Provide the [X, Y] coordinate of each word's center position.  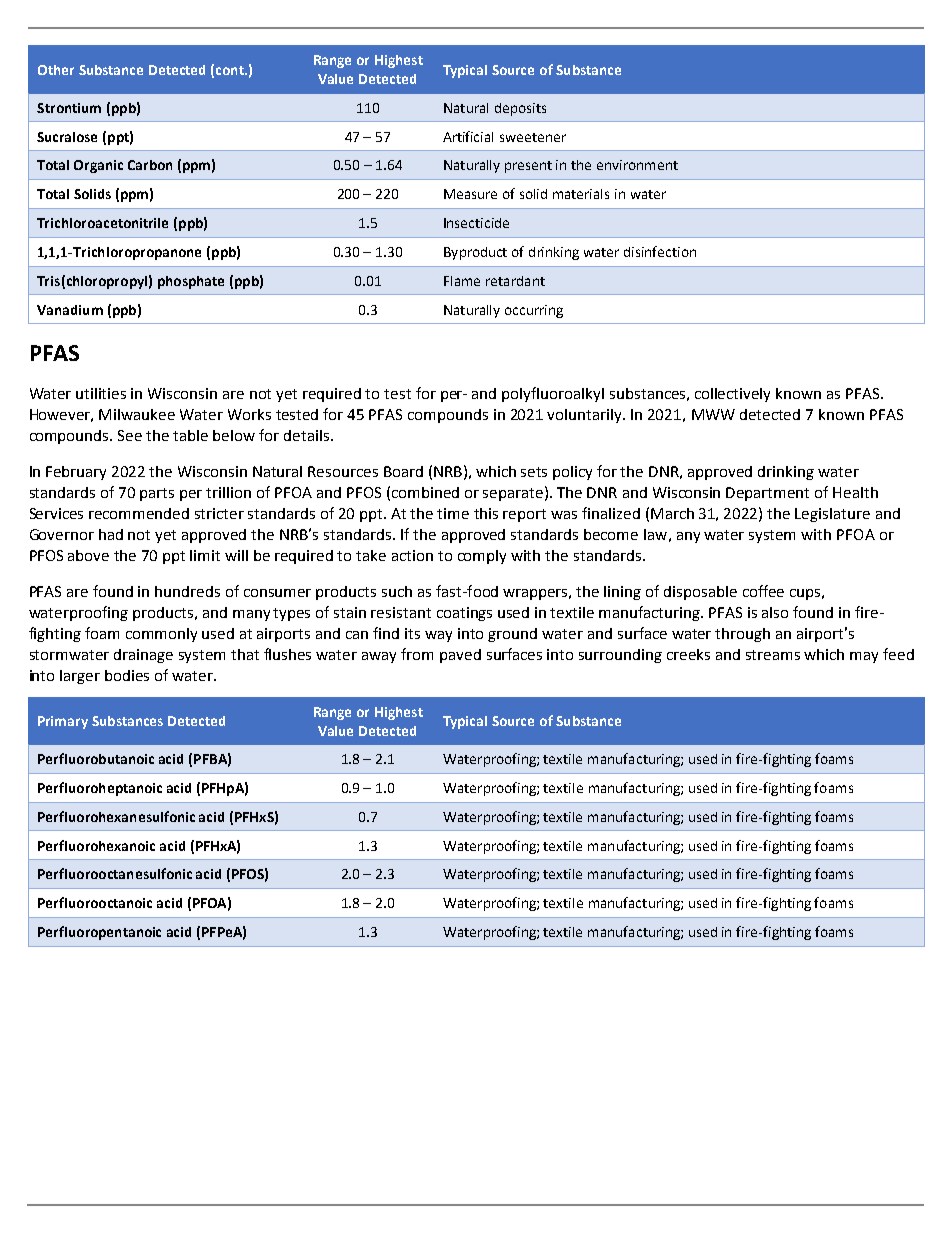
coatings [464, 614]
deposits [520, 109]
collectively [732, 395]
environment [637, 165]
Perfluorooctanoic [95, 902]
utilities [101, 393]
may [864, 657]
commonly [161, 635]
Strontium [69, 108]
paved [460, 656]
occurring [534, 311]
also [775, 612]
